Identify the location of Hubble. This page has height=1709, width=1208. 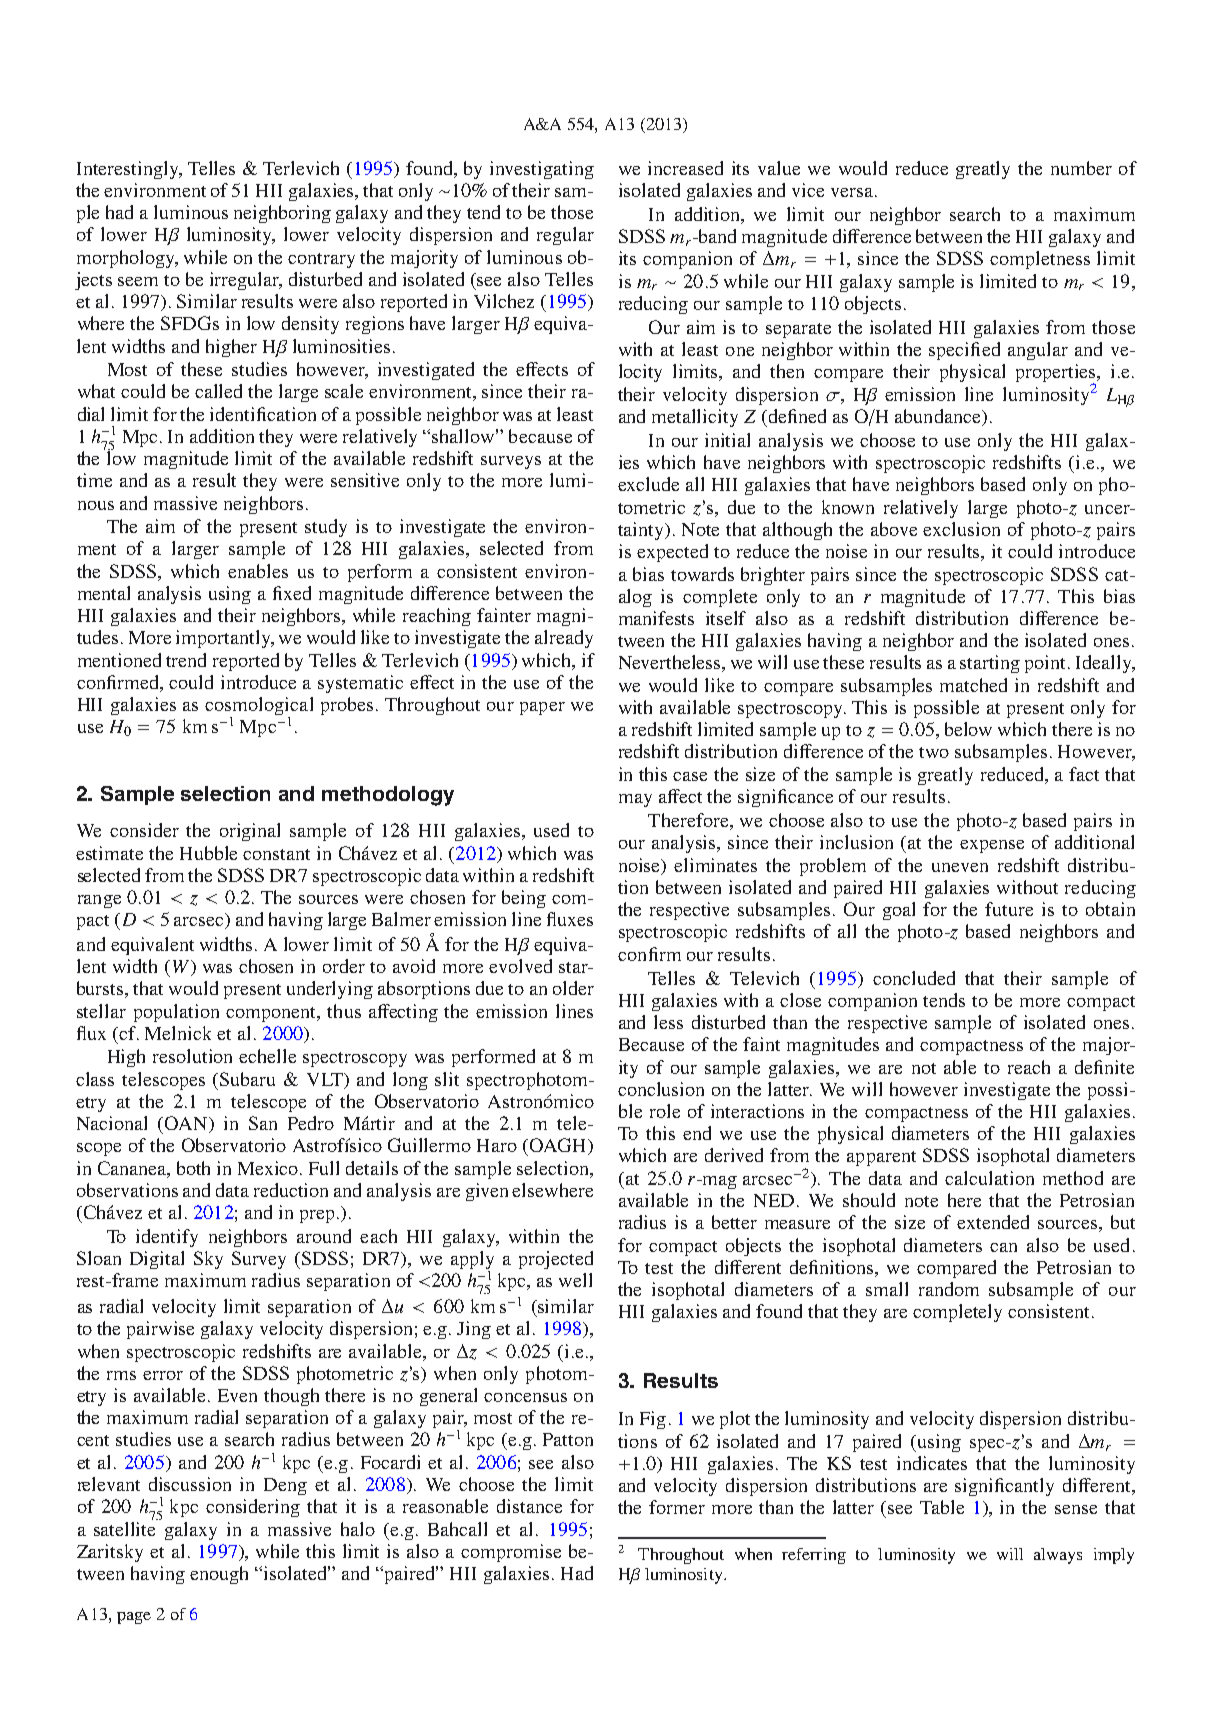
(208, 853).
